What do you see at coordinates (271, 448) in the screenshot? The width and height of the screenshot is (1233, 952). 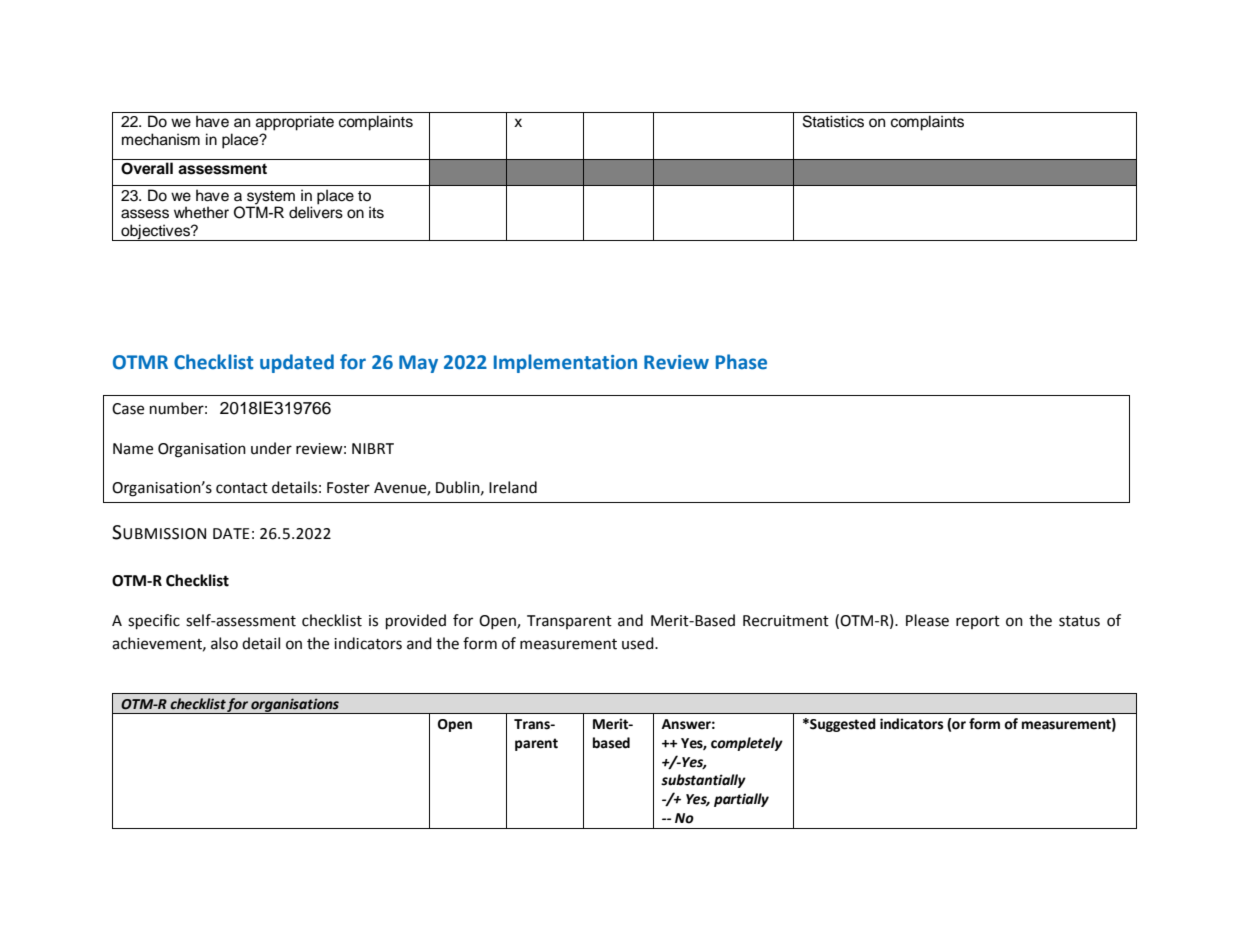 I see `under` at bounding box center [271, 448].
